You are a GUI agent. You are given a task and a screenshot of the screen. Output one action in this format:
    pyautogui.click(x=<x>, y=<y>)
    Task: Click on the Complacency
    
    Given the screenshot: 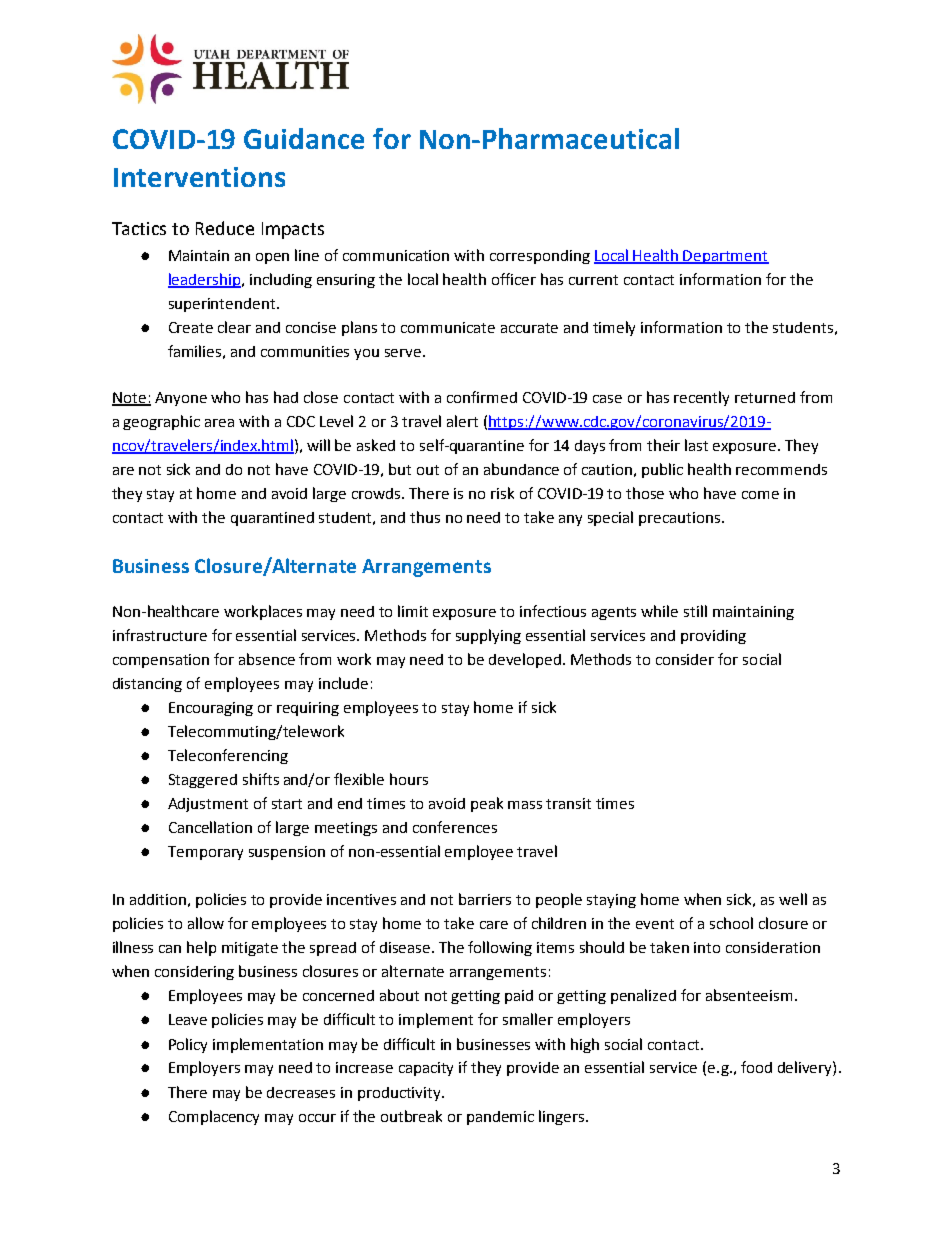 What is the action you would take?
    pyautogui.click(x=214, y=1117)
